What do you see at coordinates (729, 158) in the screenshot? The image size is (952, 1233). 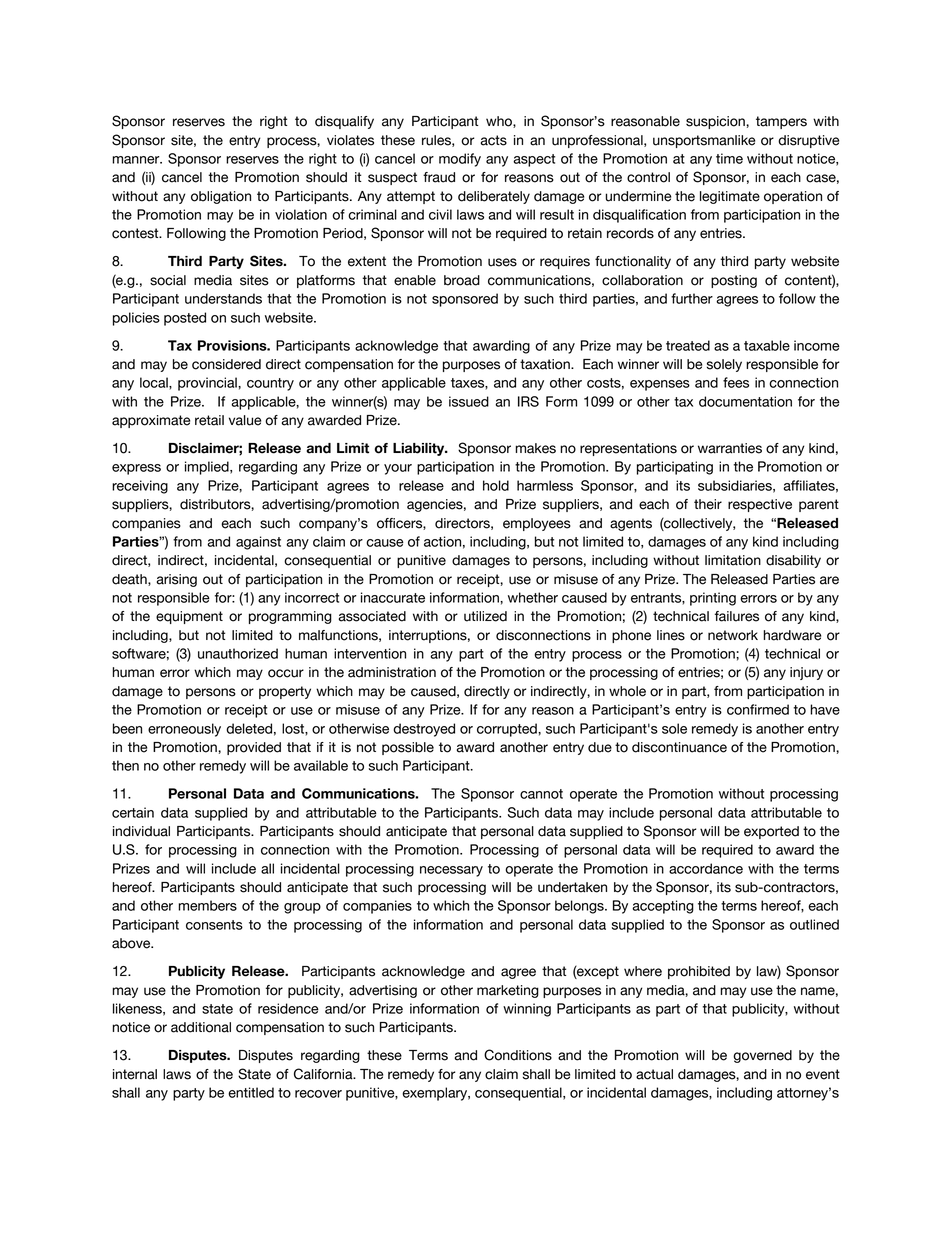 I see `time` at bounding box center [729, 158].
